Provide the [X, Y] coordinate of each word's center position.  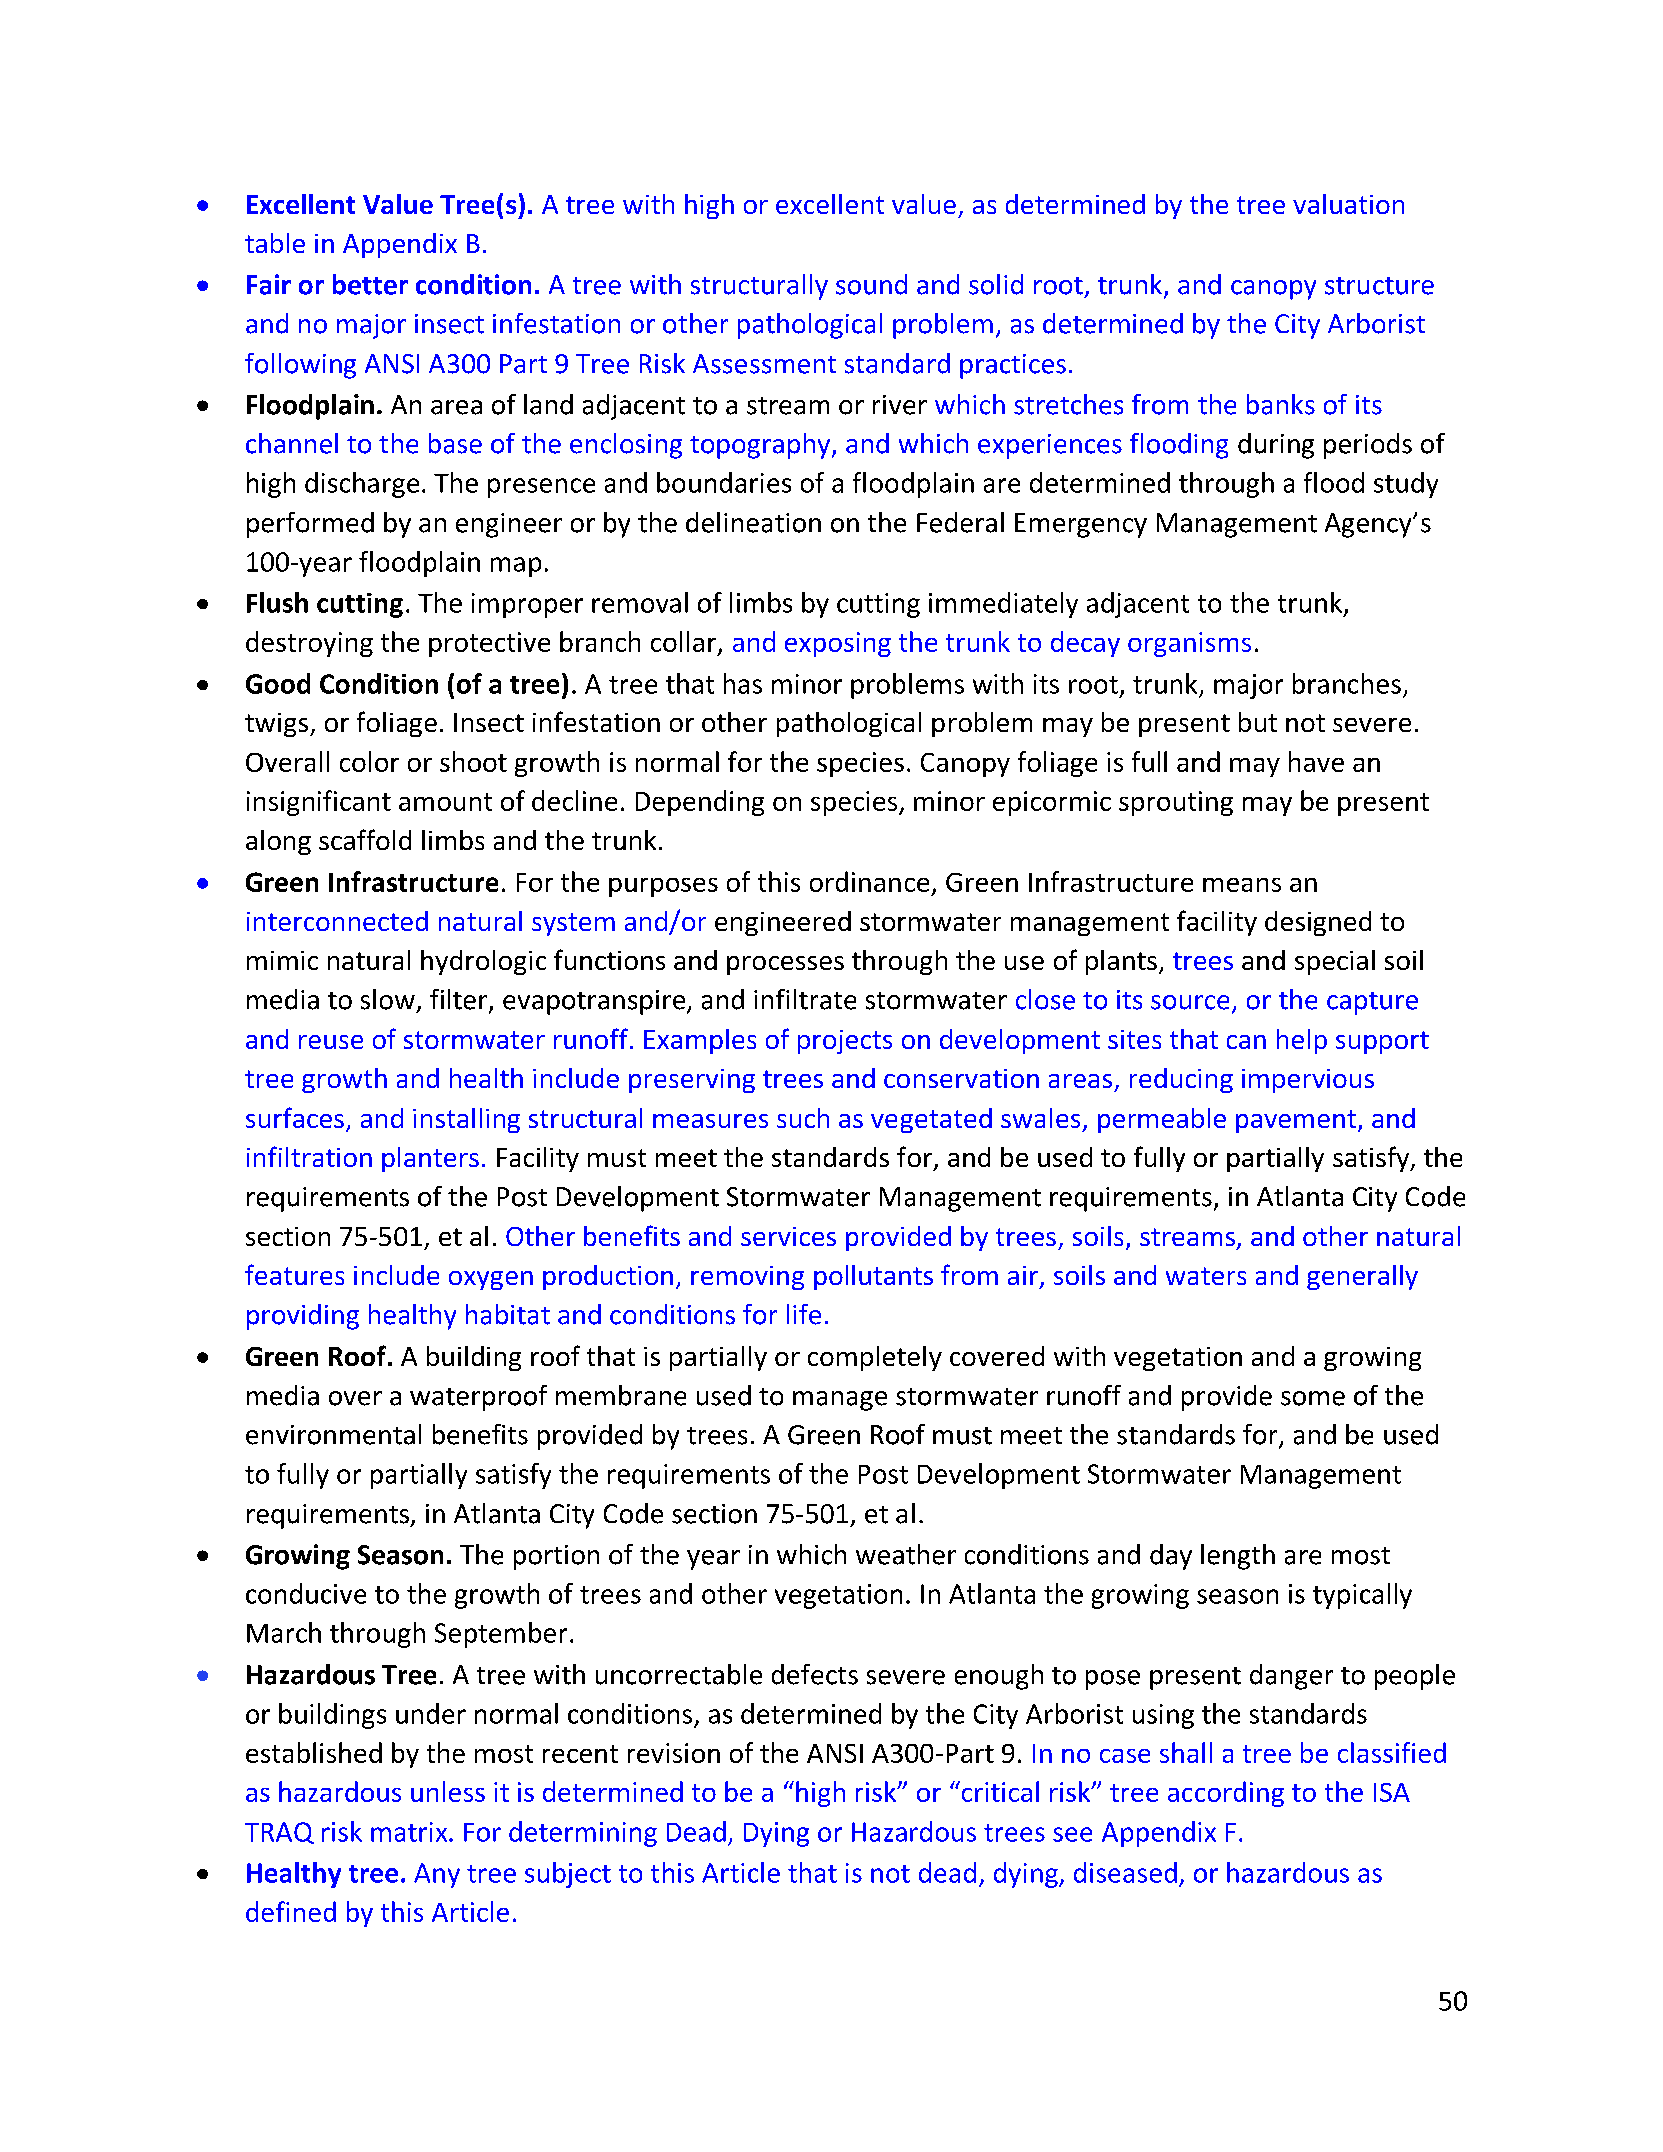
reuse [331, 1042]
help [1302, 1041]
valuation [1348, 204]
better [370, 284]
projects [845, 1042]
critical [999, 1791]
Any [437, 1875]
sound [871, 284]
